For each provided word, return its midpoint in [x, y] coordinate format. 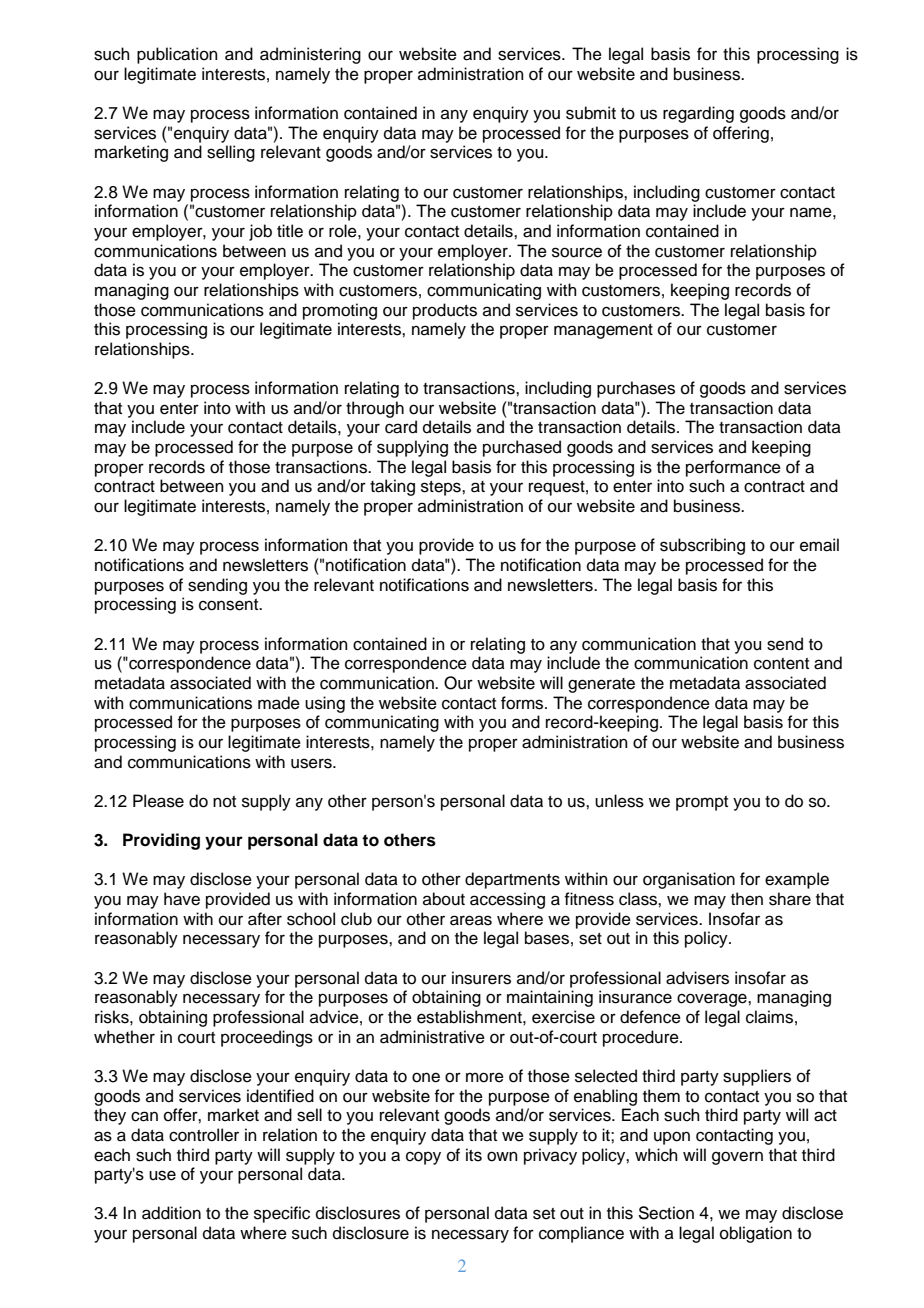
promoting [340, 311]
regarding [698, 114]
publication [177, 55]
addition [171, 1213]
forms [523, 703]
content [781, 664]
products [445, 311]
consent [230, 605]
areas [471, 920]
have [182, 899]
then [747, 899]
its [474, 1155]
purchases [636, 389]
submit [591, 113]
